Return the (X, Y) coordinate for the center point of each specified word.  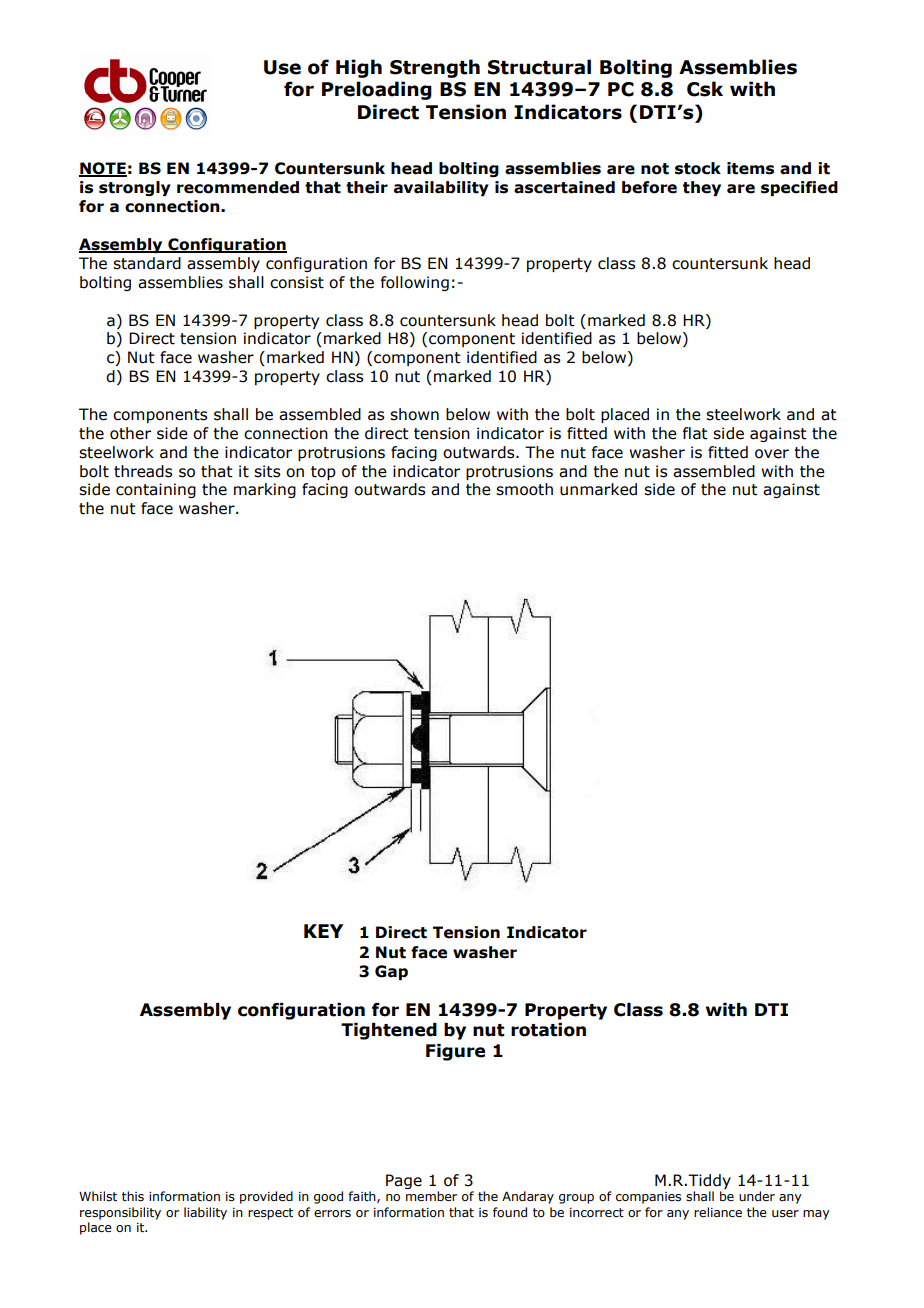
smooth (524, 489)
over (772, 454)
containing (156, 490)
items (750, 168)
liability (205, 1213)
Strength (435, 68)
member (431, 1196)
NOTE (103, 169)
